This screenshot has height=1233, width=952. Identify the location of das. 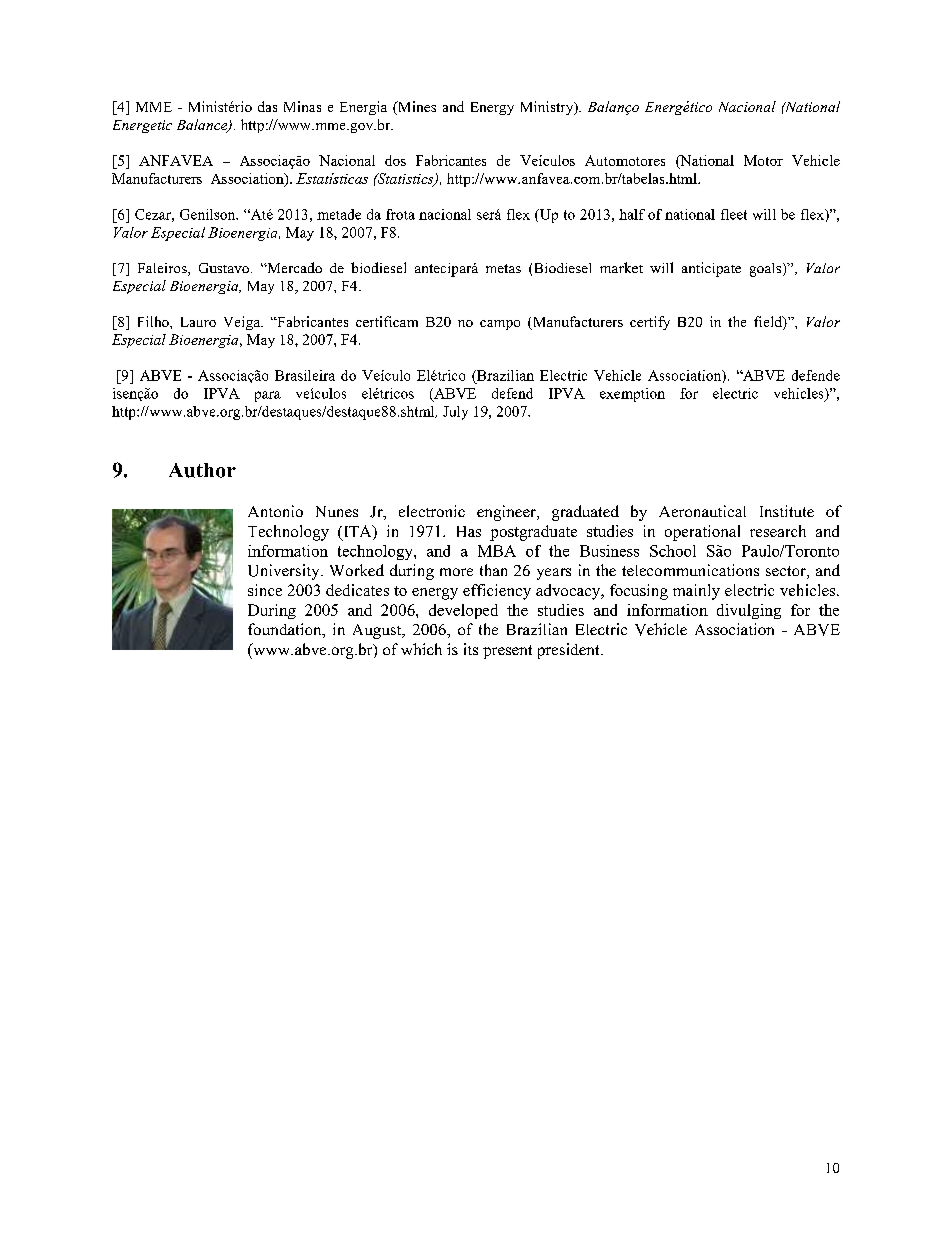
(267, 106).
